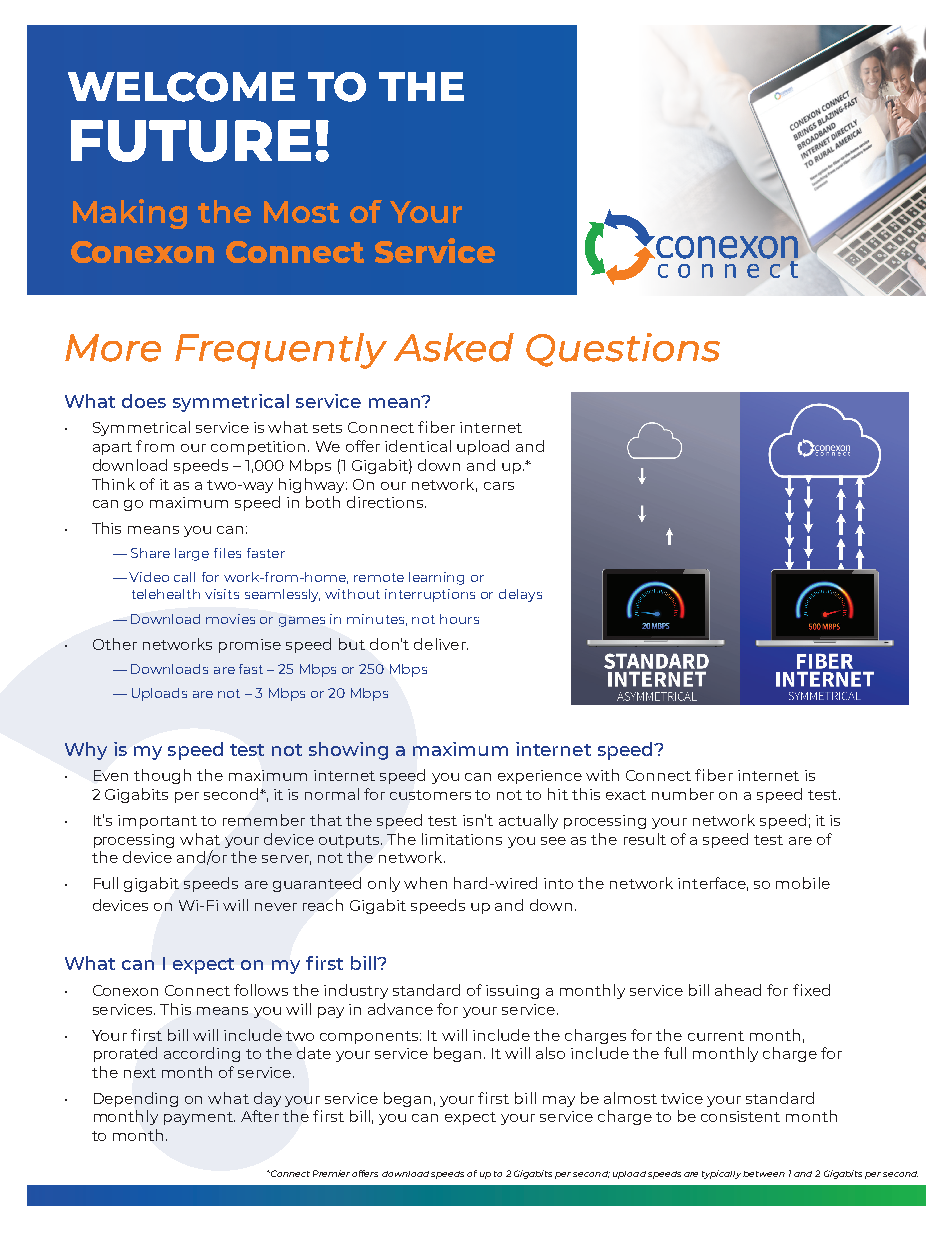  I want to click on FUTURE, so click(191, 141).
